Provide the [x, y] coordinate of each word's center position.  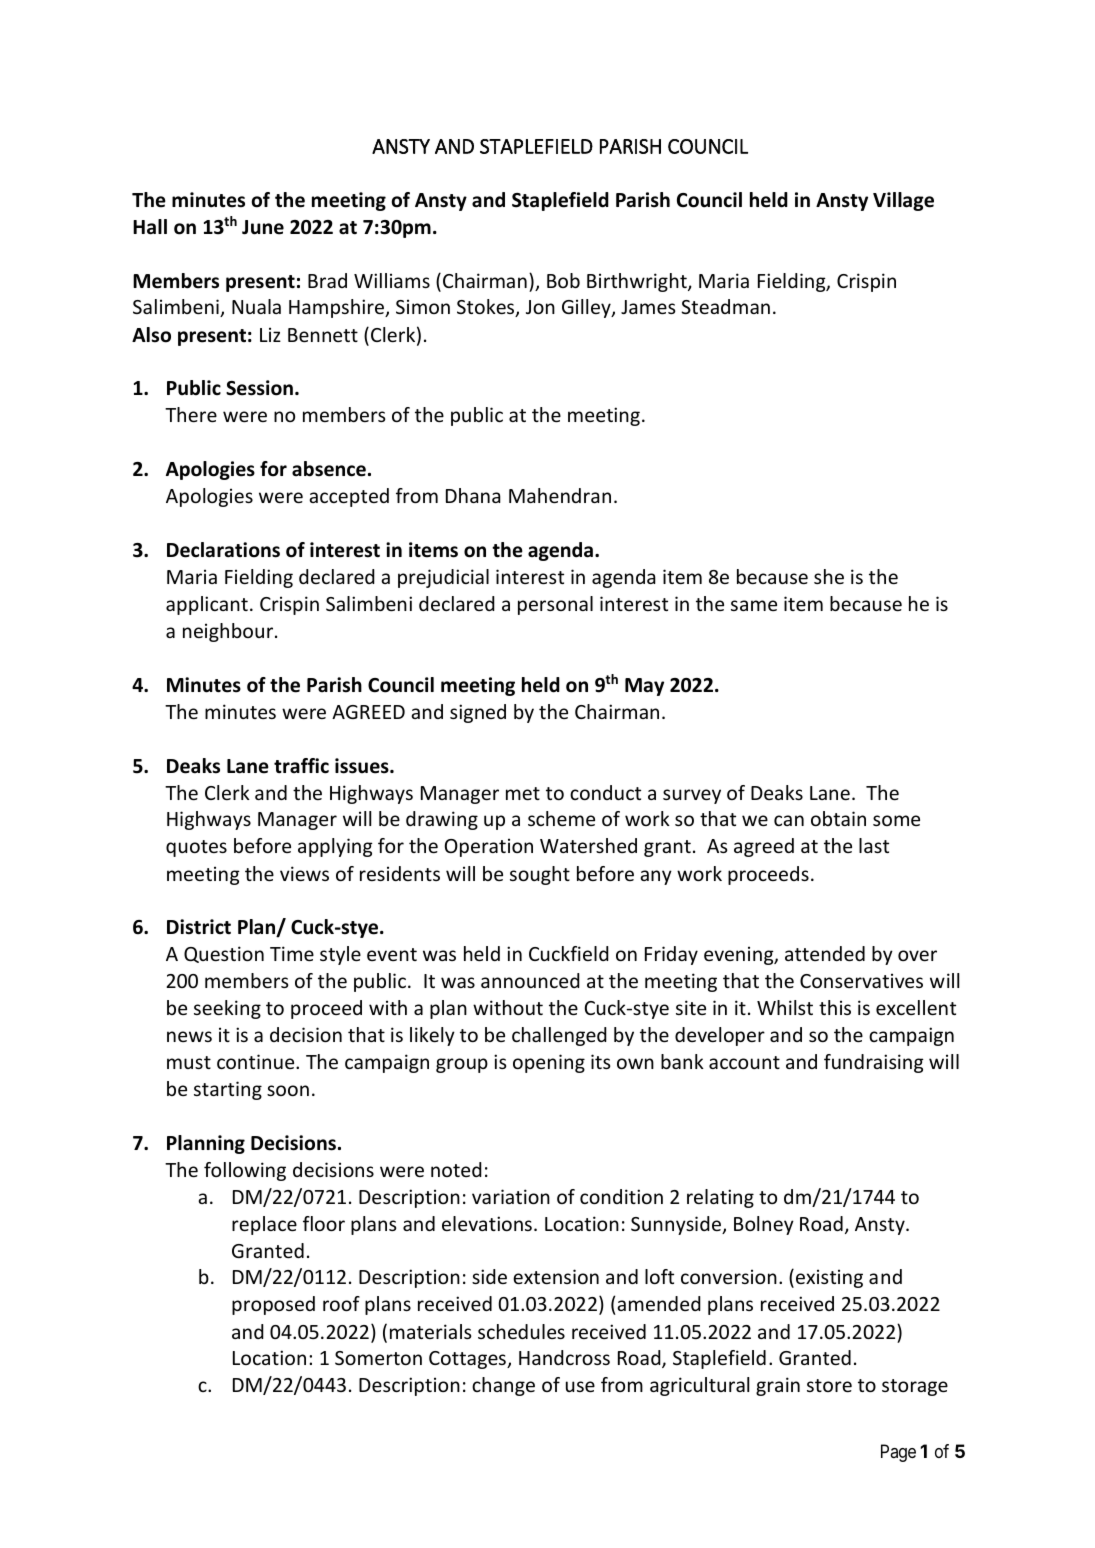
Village [903, 201]
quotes [196, 848]
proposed [273, 1305]
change [503, 1386]
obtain [838, 818]
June [263, 227]
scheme [561, 818]
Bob [563, 280]
